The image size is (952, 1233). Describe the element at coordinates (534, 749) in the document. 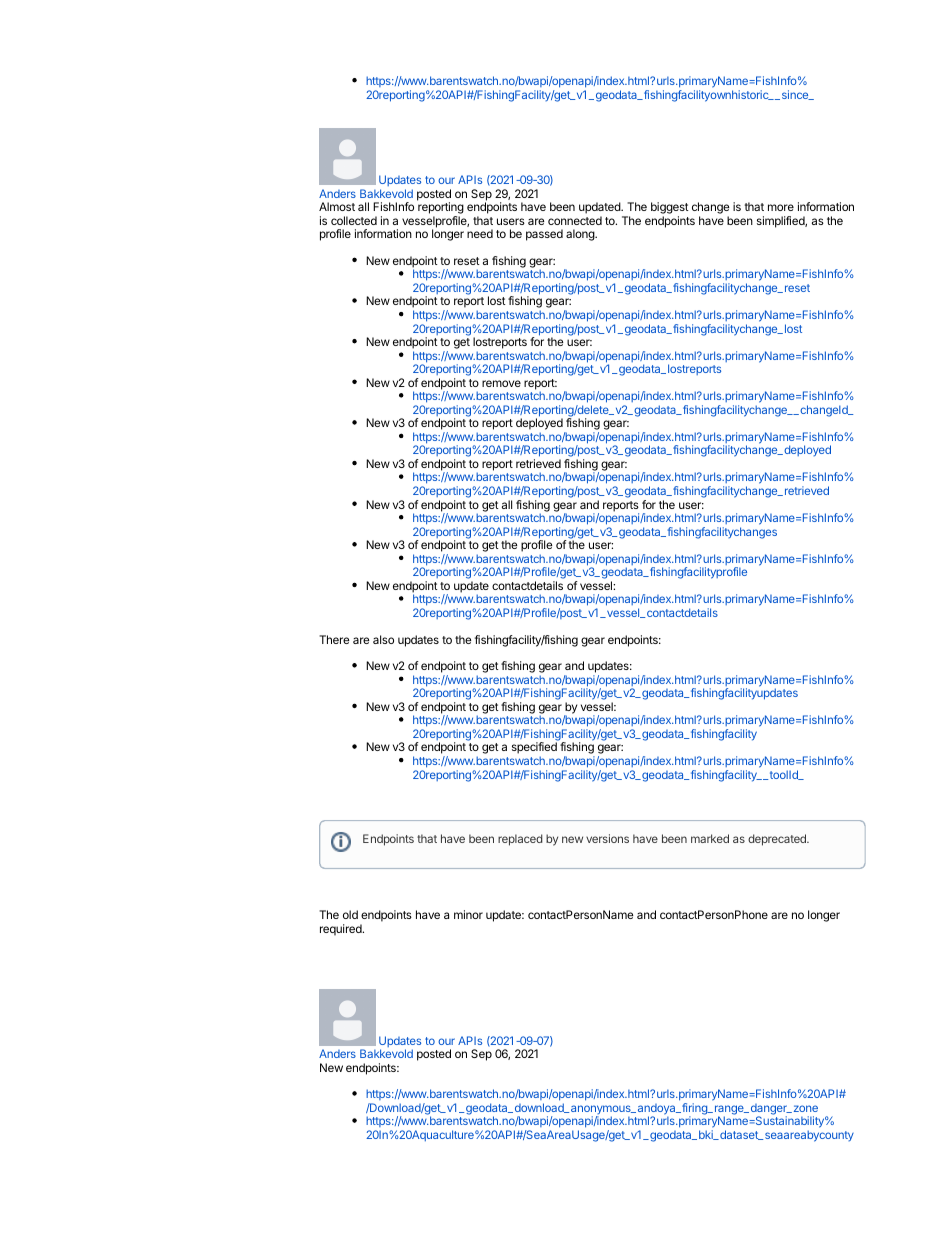

I see `specified` at that location.
